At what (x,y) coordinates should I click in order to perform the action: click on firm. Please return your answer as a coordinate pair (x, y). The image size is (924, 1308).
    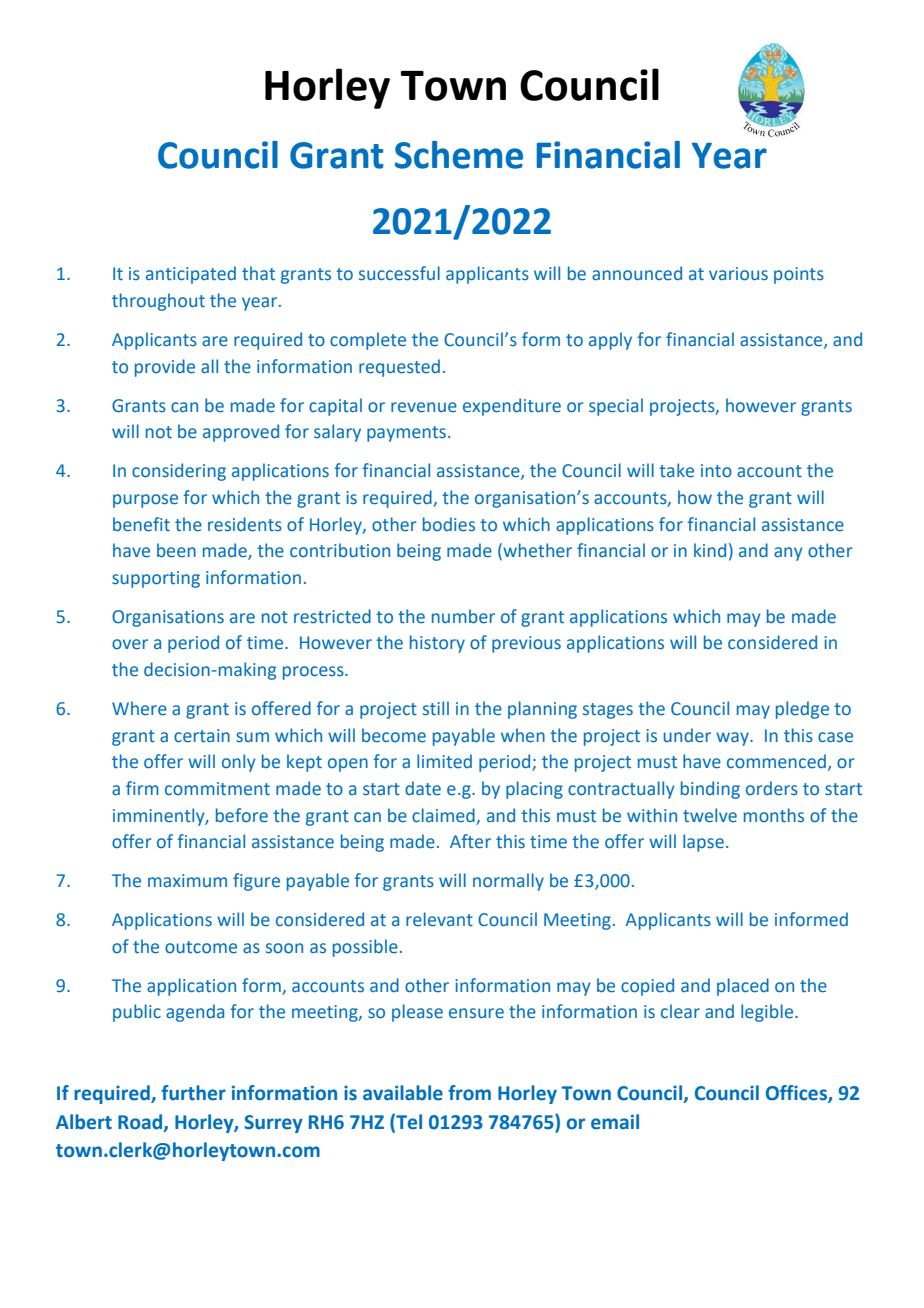
    Looking at the image, I should click on (142, 788).
